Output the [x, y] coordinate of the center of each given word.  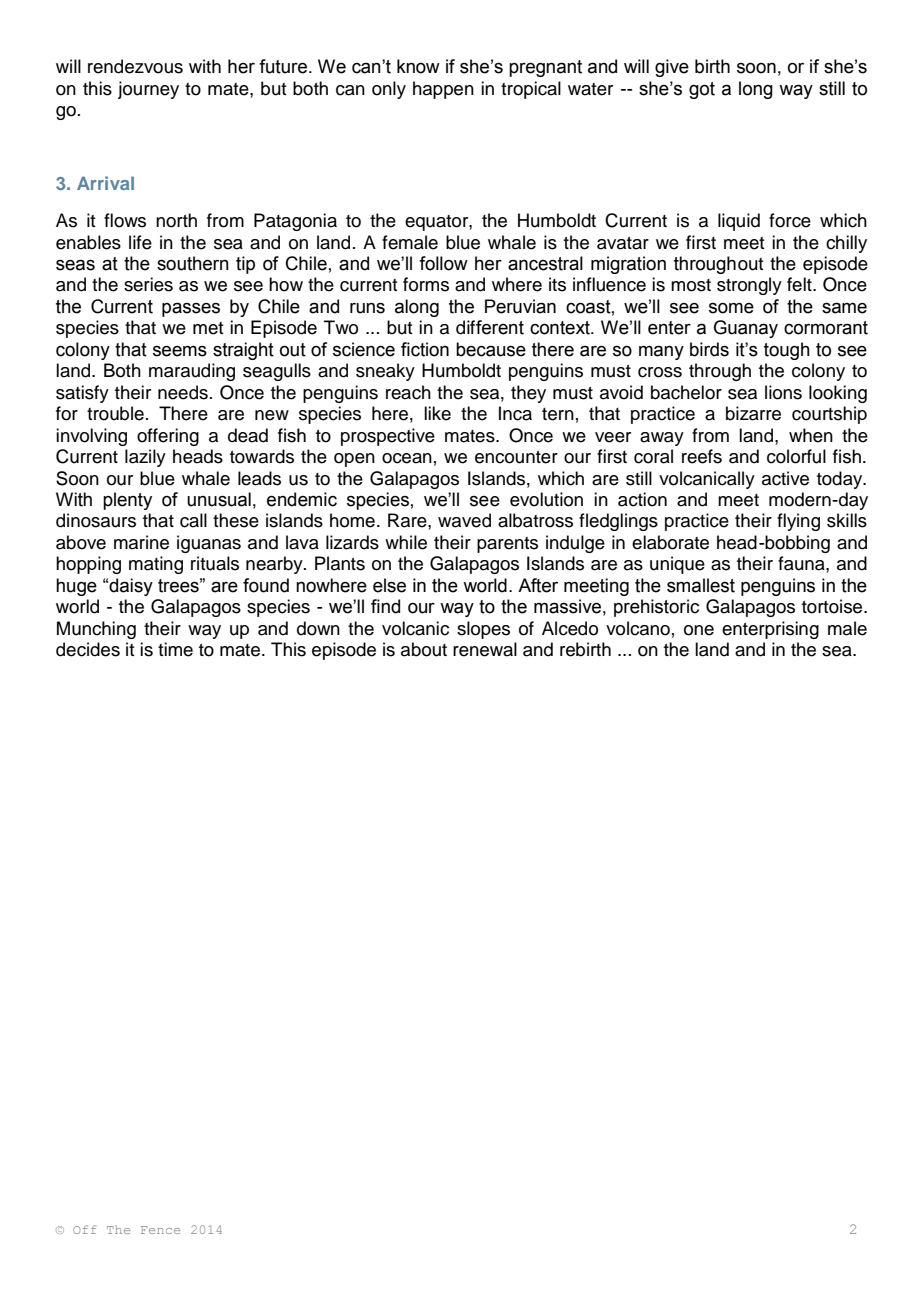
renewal [485, 649]
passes [191, 309]
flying [798, 522]
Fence [160, 1230]
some [731, 308]
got [702, 90]
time [175, 649]
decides [88, 649]
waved [464, 520]
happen [443, 90]
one [699, 630]
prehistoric [656, 608]
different [490, 327]
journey [148, 90]
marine [141, 542]
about [424, 649]
